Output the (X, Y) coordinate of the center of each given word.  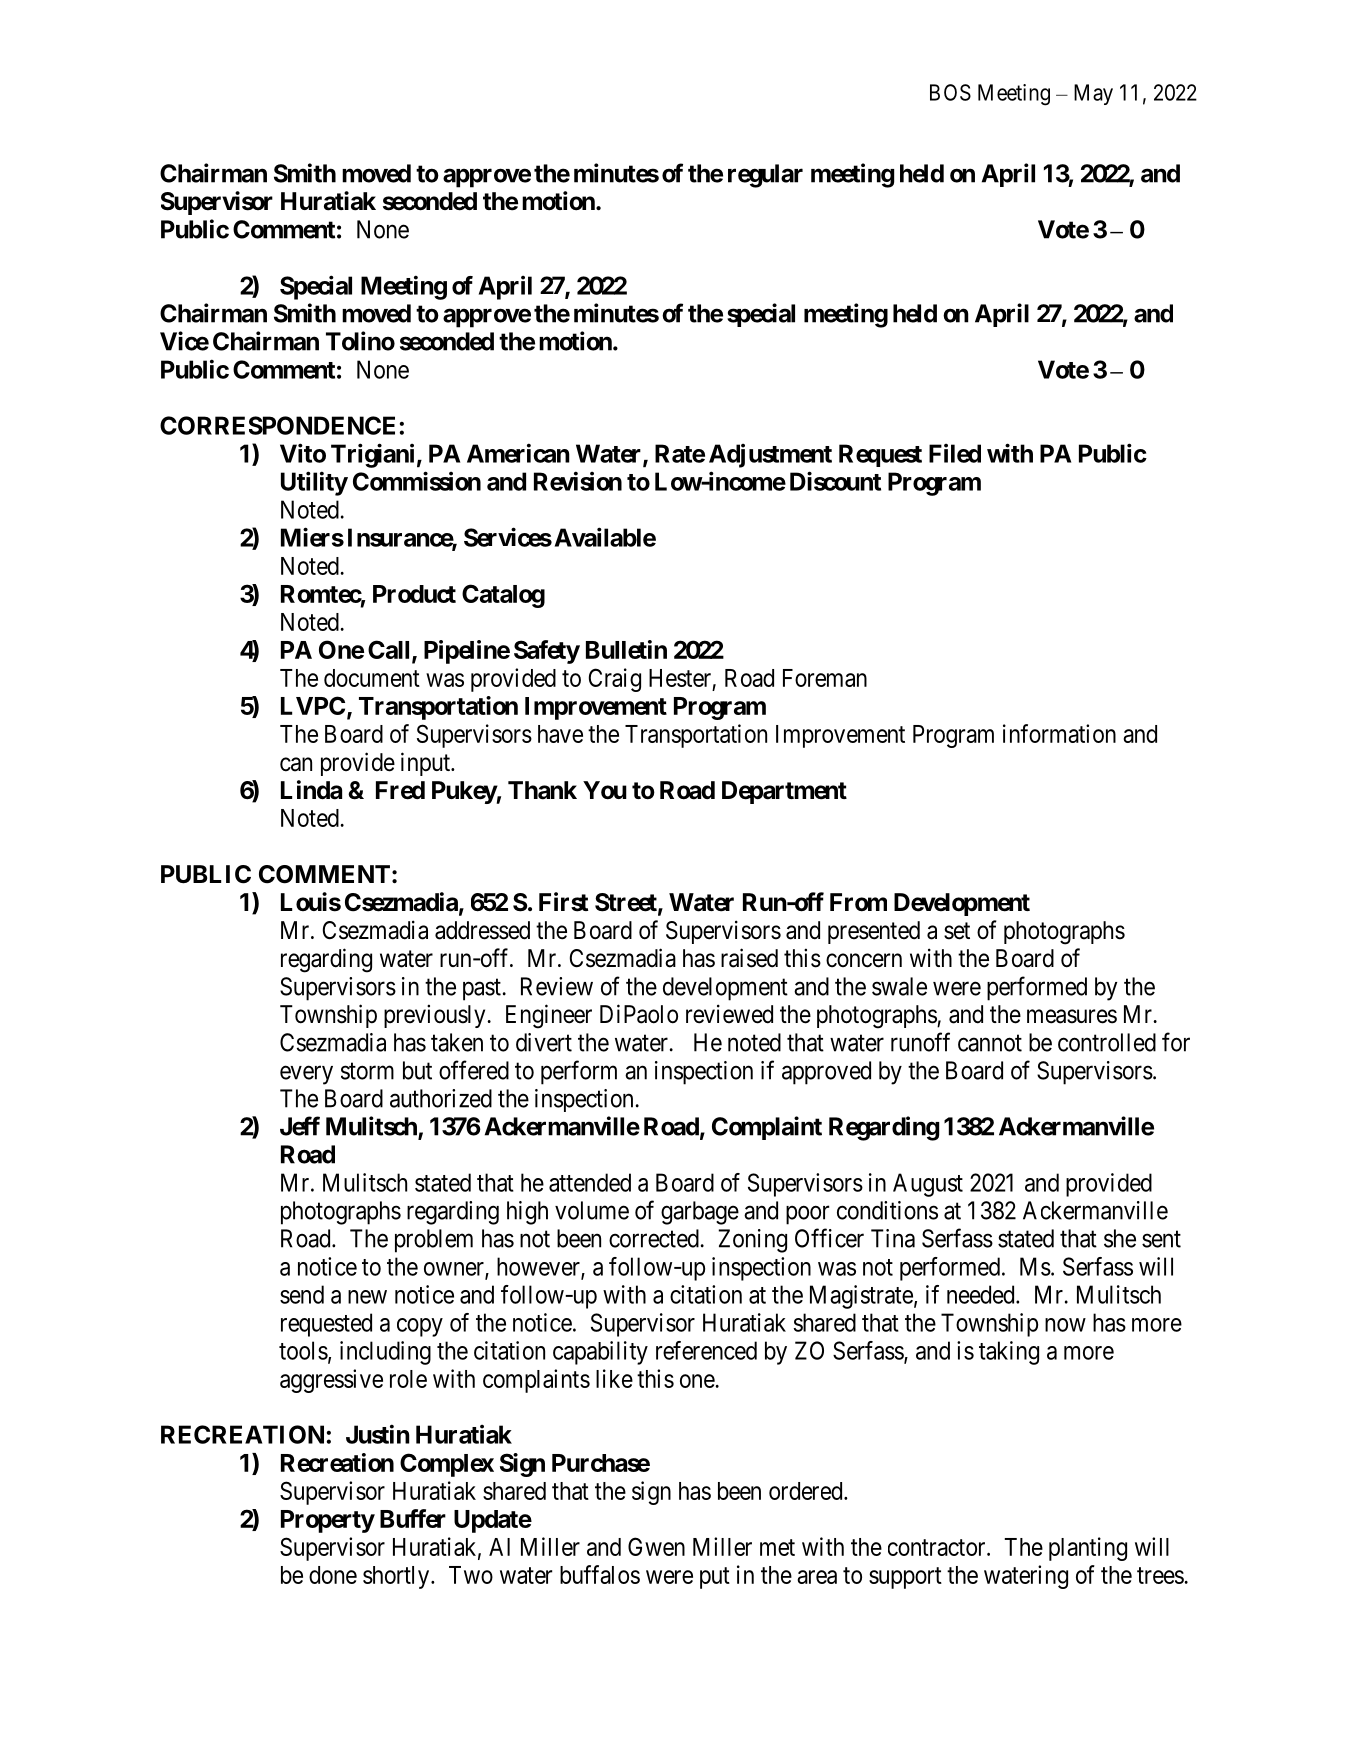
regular (765, 176)
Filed (955, 453)
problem (434, 1241)
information (1059, 733)
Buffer (413, 1518)
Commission (417, 481)
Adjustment (770, 456)
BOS (950, 92)
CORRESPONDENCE (277, 425)
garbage (700, 1213)
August (928, 1185)
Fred (400, 790)
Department (784, 792)
